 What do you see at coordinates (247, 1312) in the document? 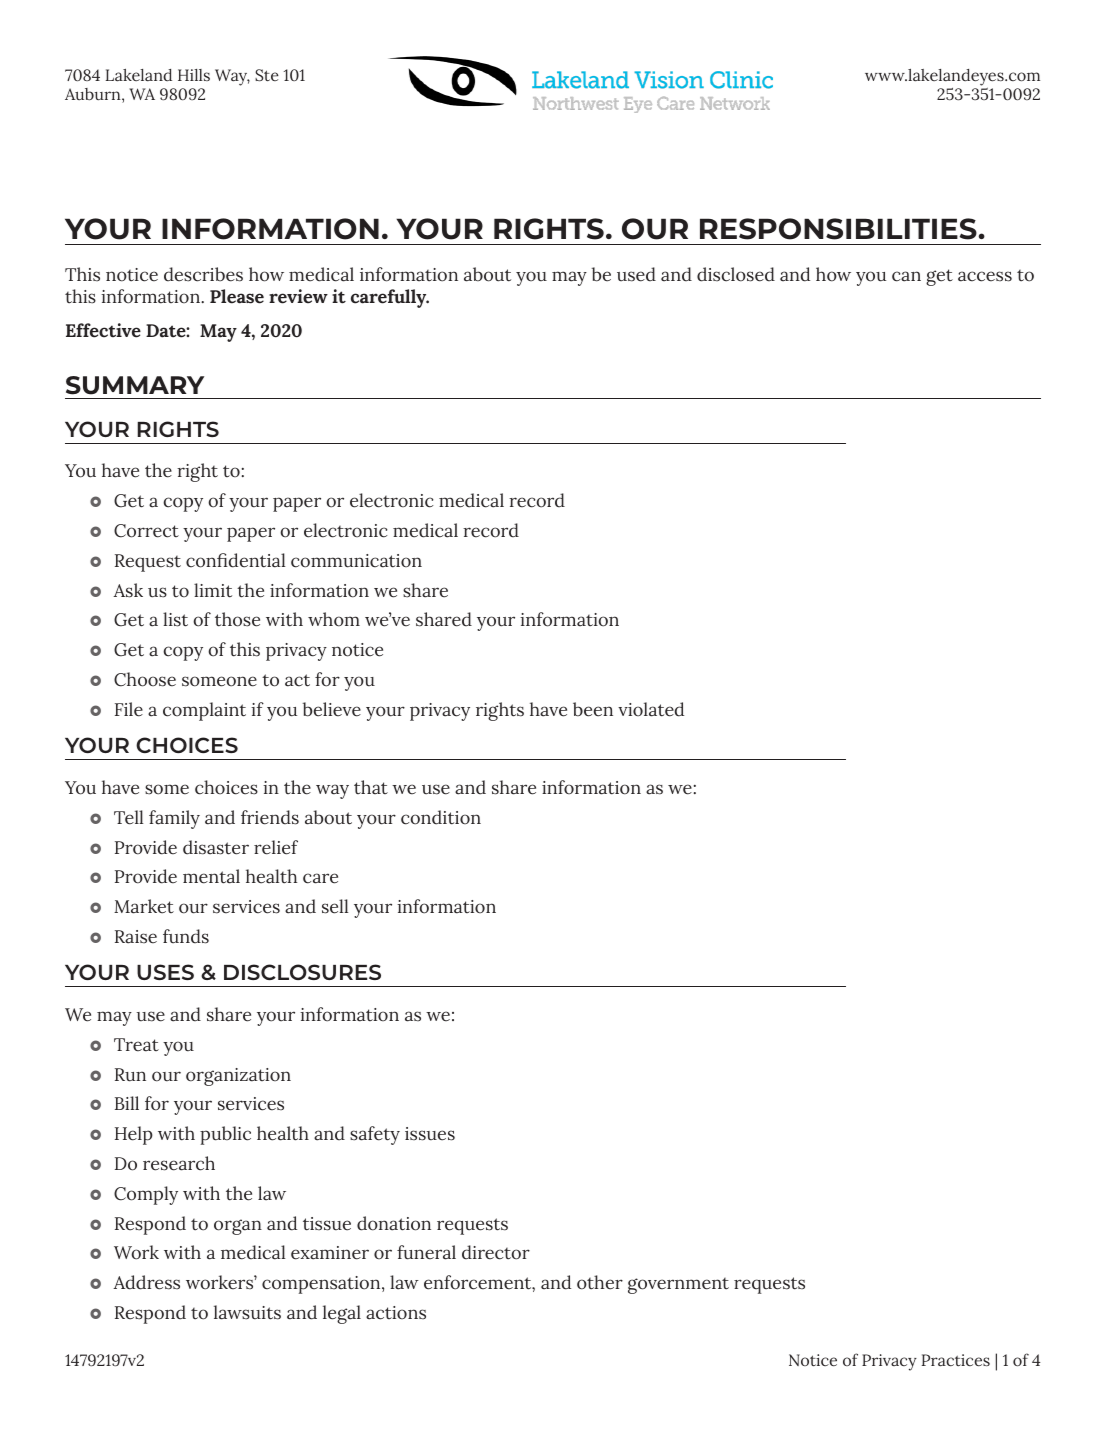
I see `lawsuits` at bounding box center [247, 1312].
